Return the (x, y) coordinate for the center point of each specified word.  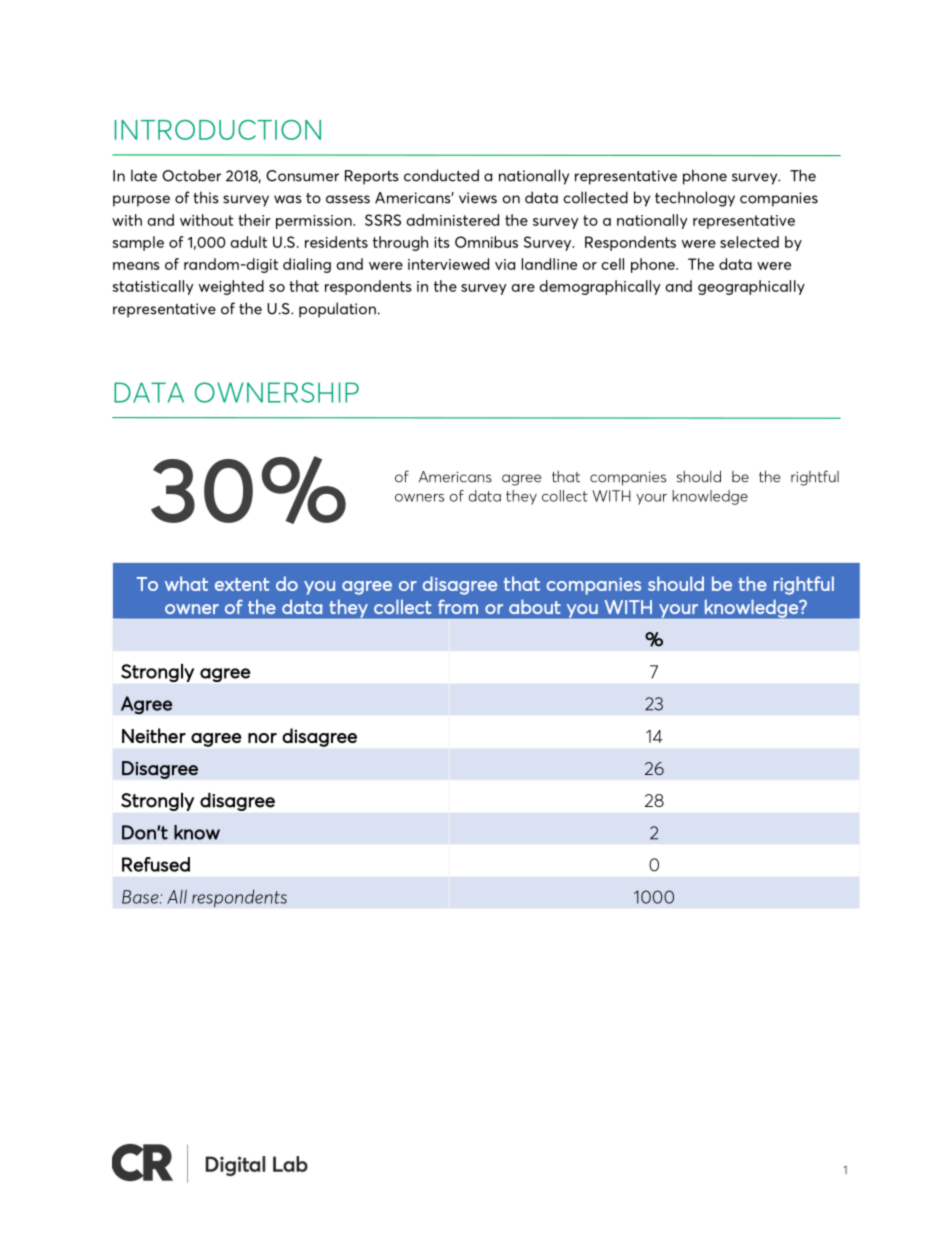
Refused (156, 864)
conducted (441, 175)
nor (262, 738)
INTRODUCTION (218, 130)
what (186, 583)
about (535, 606)
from (458, 606)
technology (695, 199)
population (337, 310)
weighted (231, 287)
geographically (751, 287)
